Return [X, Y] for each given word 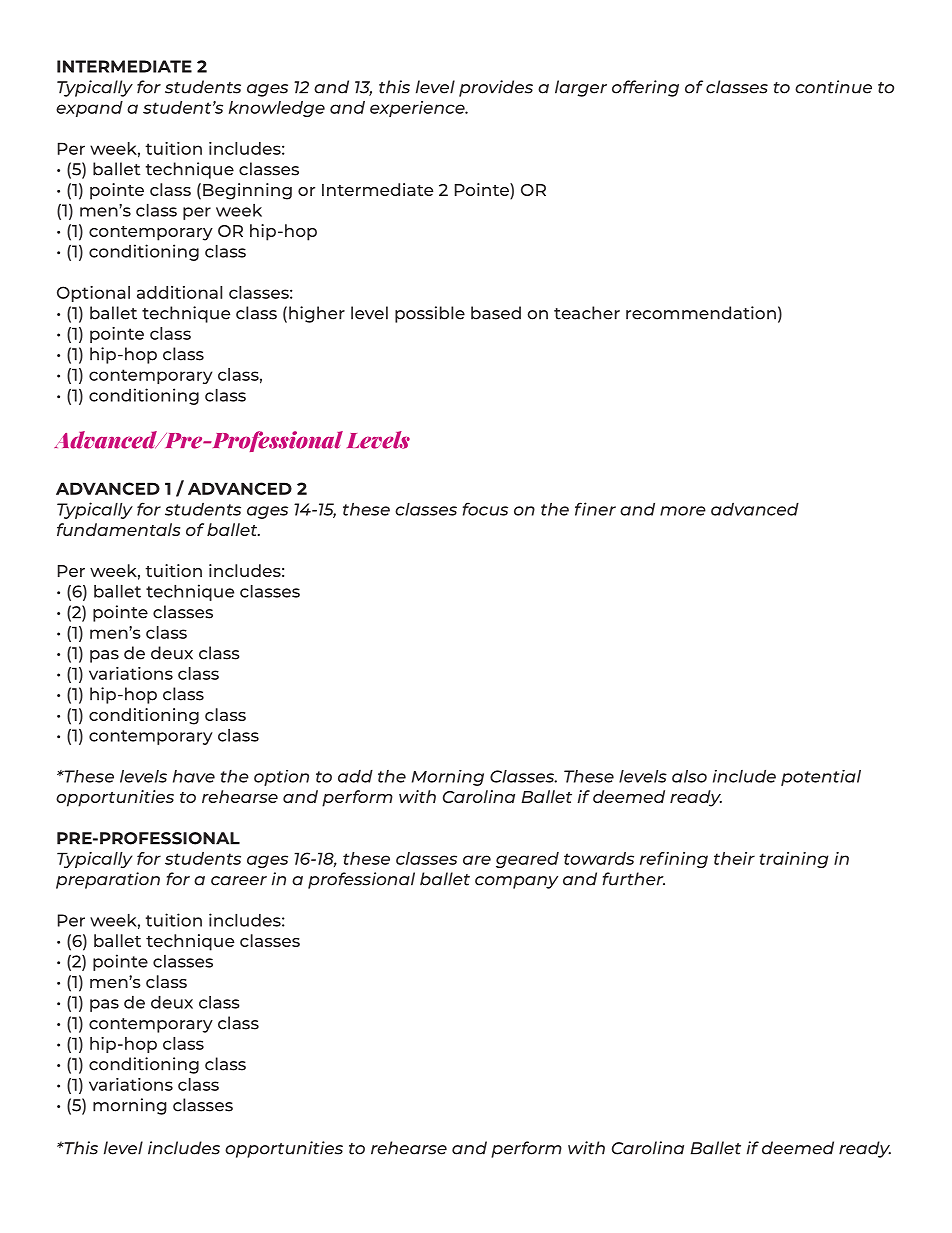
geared [527, 860]
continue [833, 87]
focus [485, 509]
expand [89, 109]
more [683, 511]
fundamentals [119, 529]
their [734, 858]
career [239, 881]
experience [418, 109]
